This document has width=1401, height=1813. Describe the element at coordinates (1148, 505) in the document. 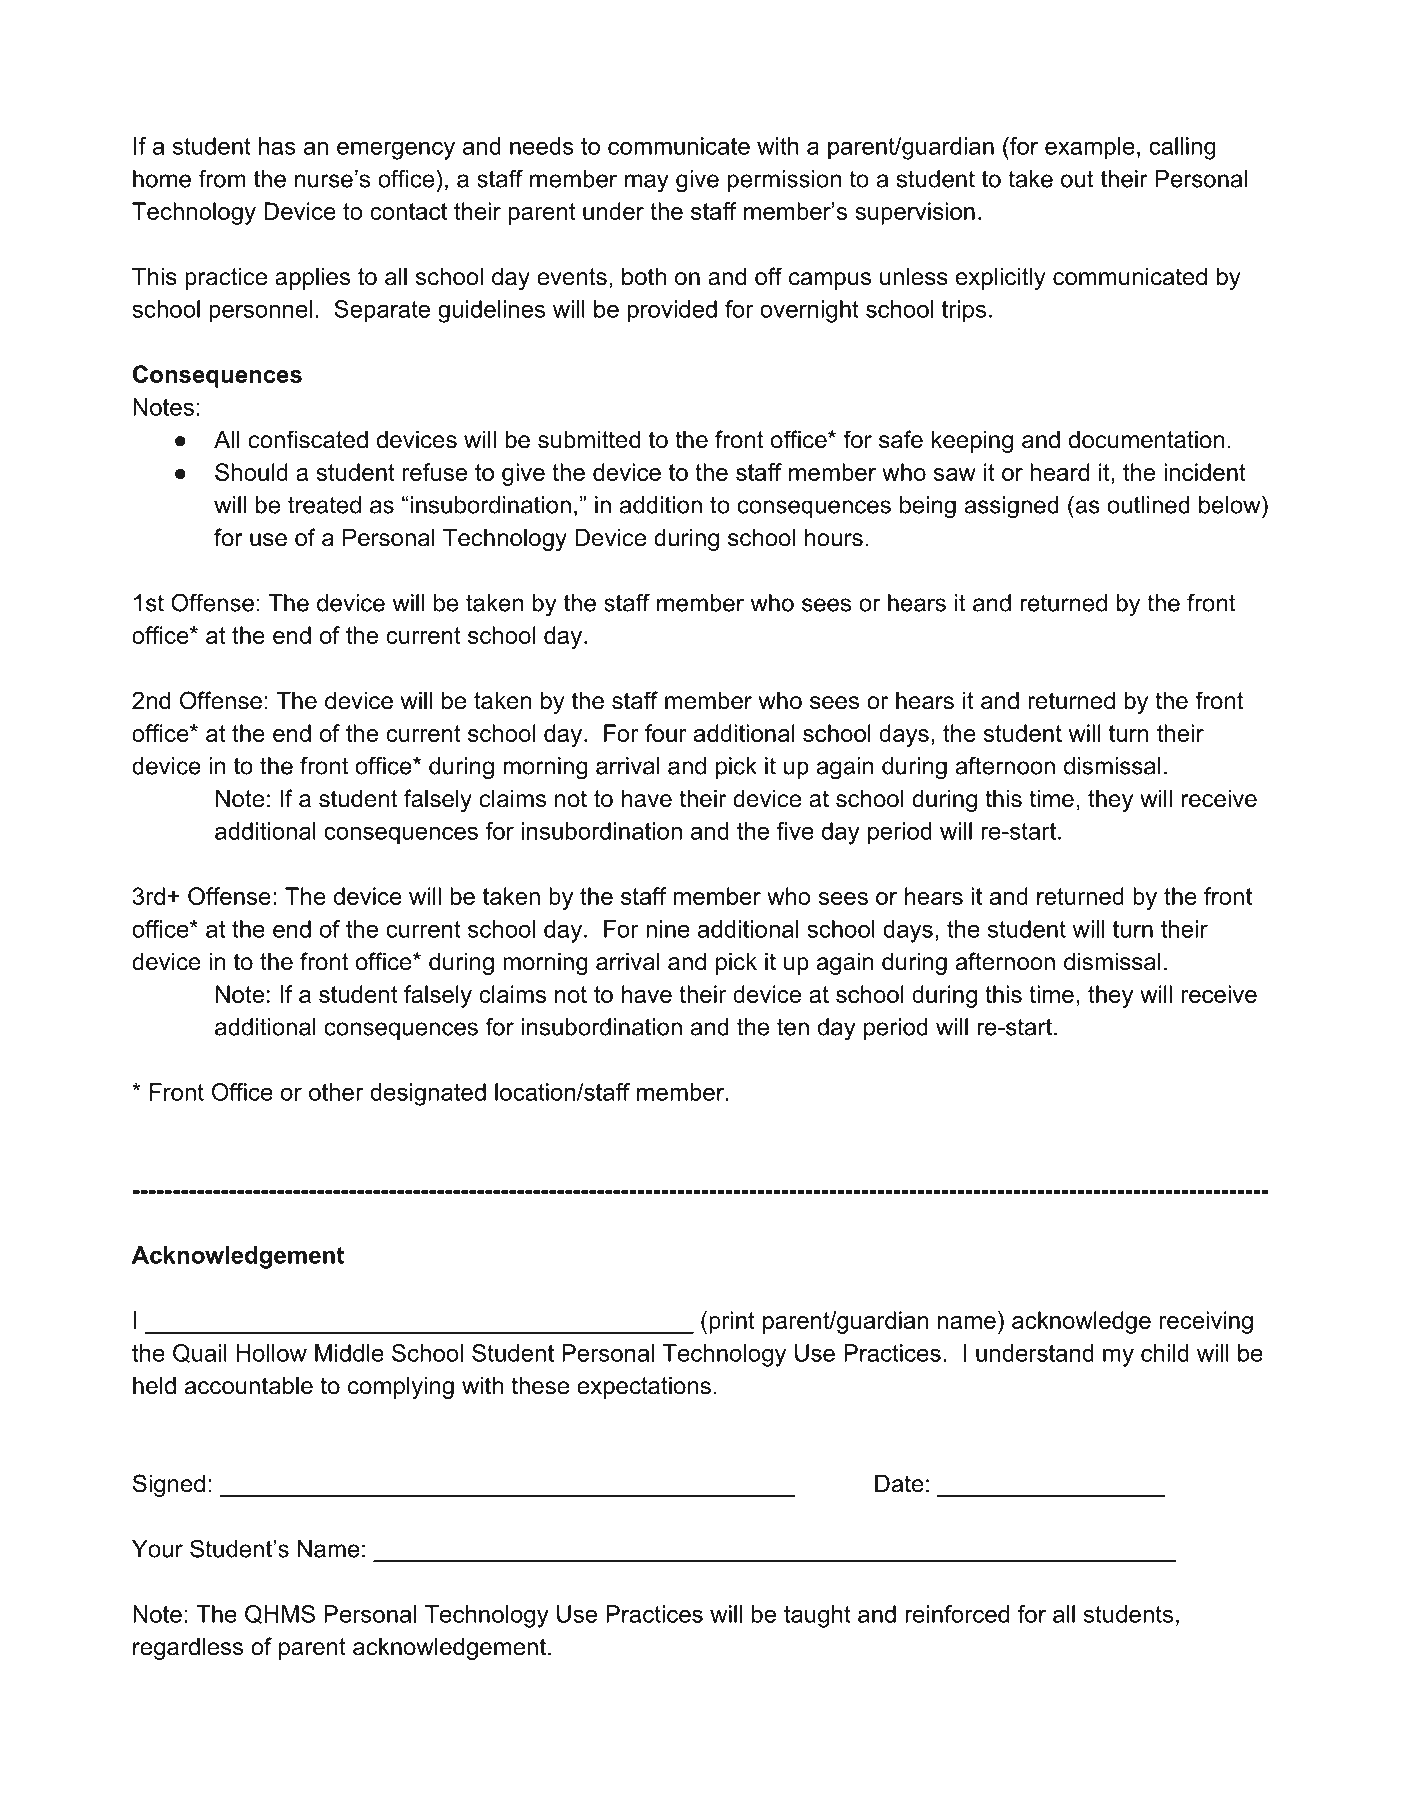

I see `outlined` at that location.
